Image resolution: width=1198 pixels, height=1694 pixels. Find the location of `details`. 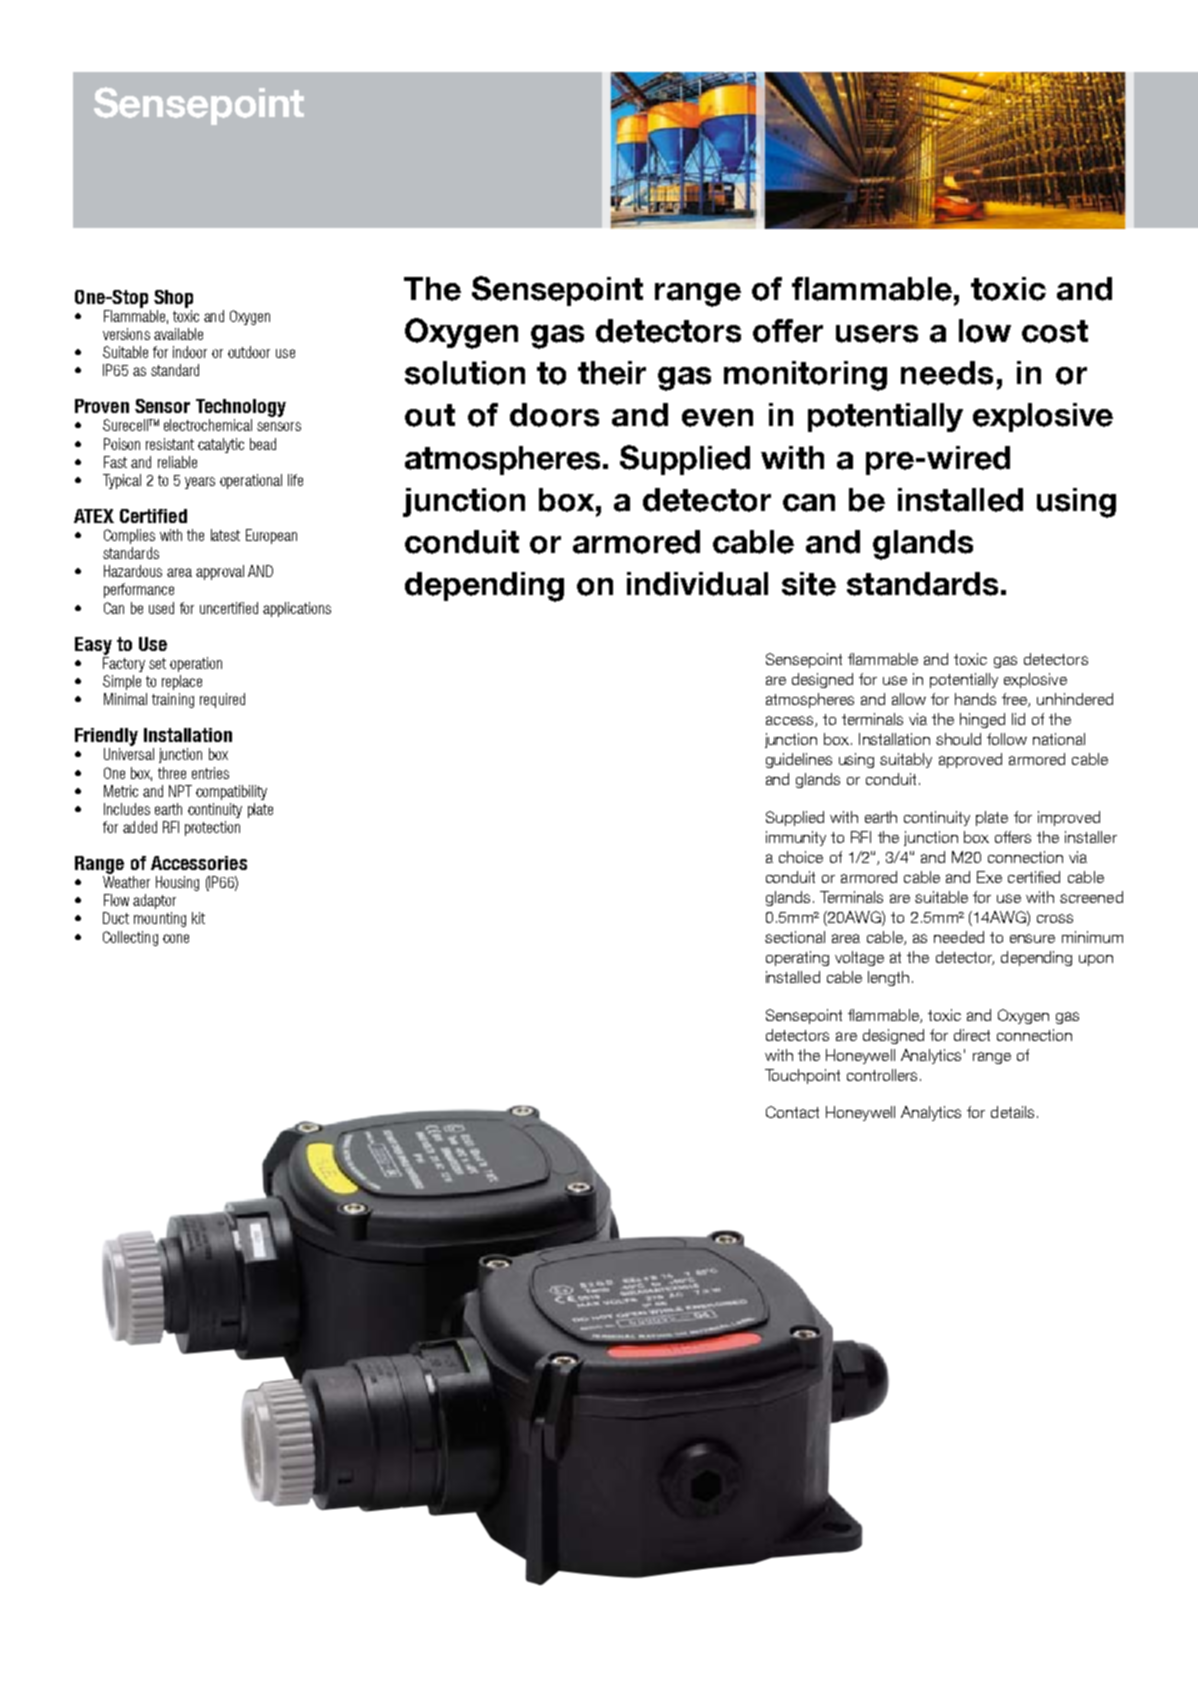

details is located at coordinates (1012, 1112).
